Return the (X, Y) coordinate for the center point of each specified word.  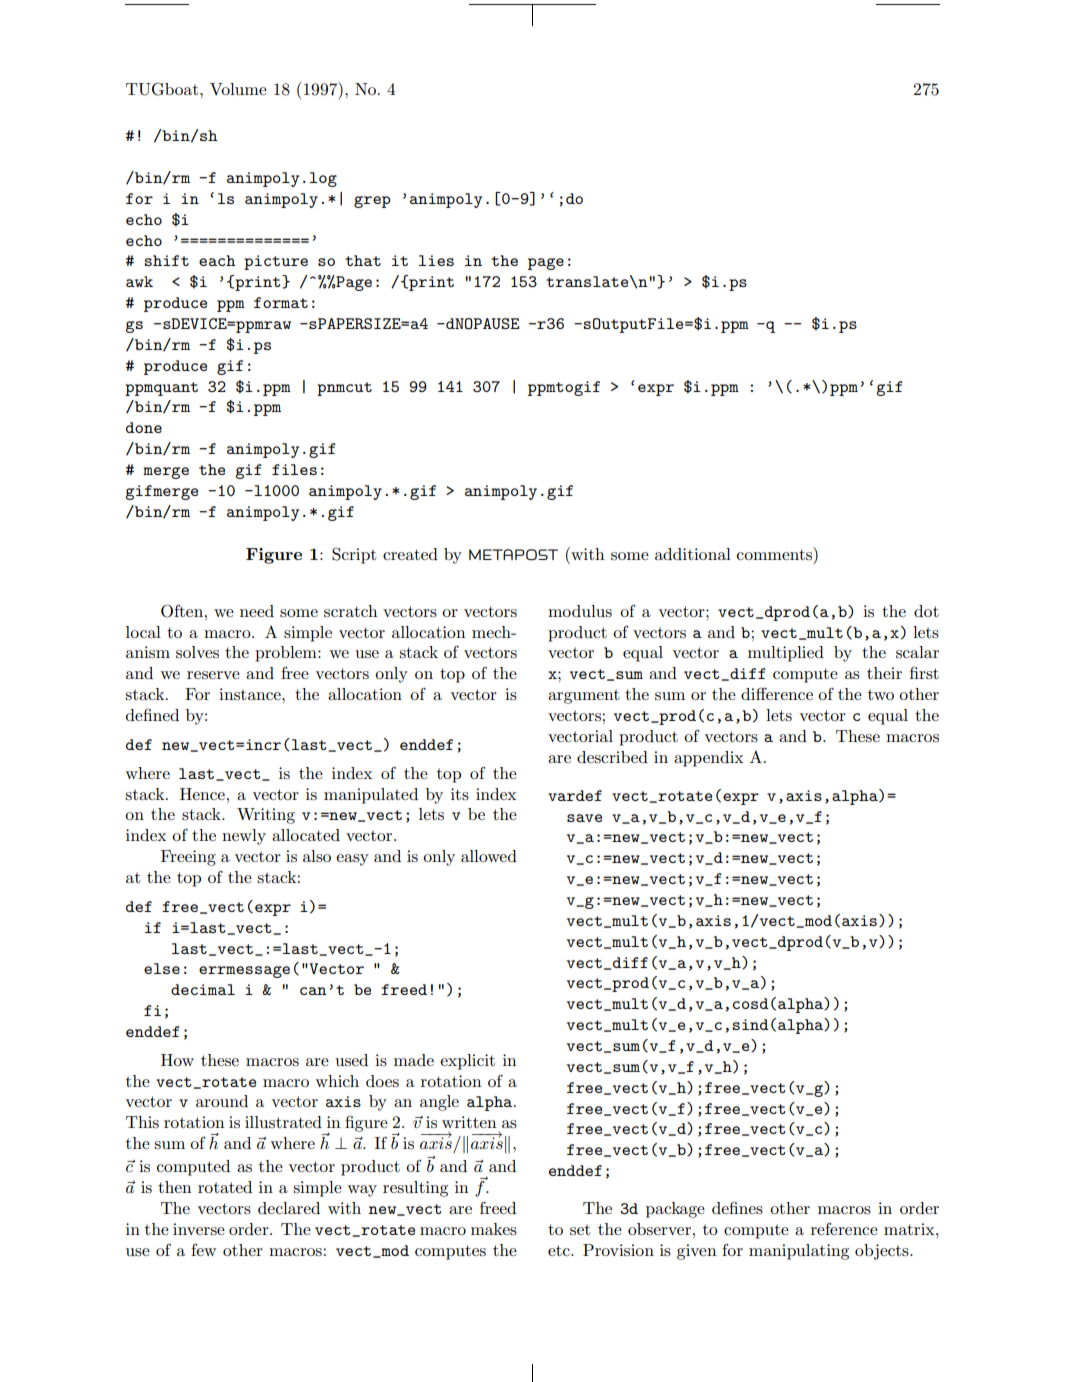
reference (844, 1228)
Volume (238, 89)
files (294, 469)
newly (244, 837)
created (410, 554)
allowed (489, 856)
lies (436, 260)
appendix (709, 759)
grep (372, 202)
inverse (199, 1229)
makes (494, 1229)
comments (775, 553)
